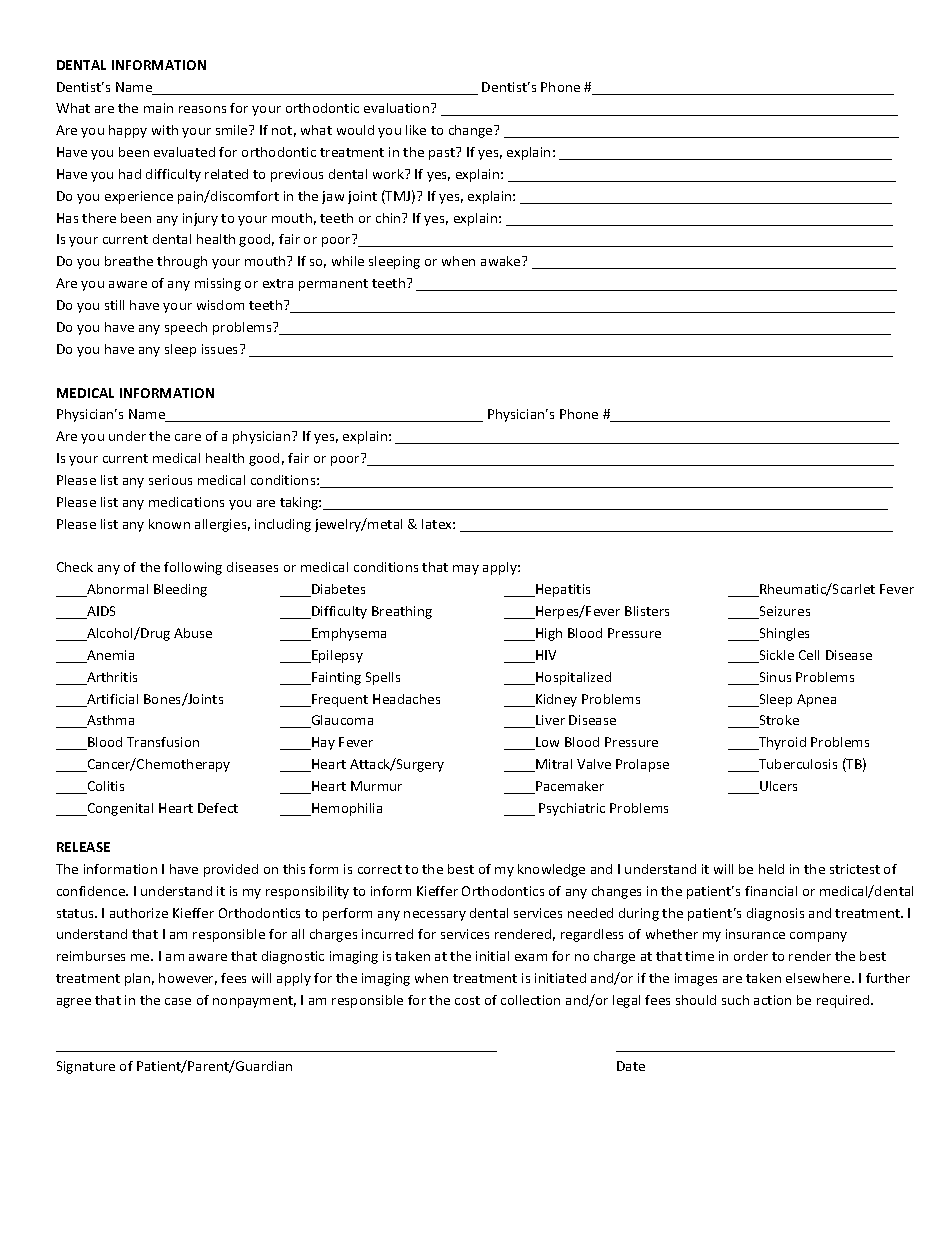  Describe the element at coordinates (772, 1000) in the page. I see `action` at that location.
